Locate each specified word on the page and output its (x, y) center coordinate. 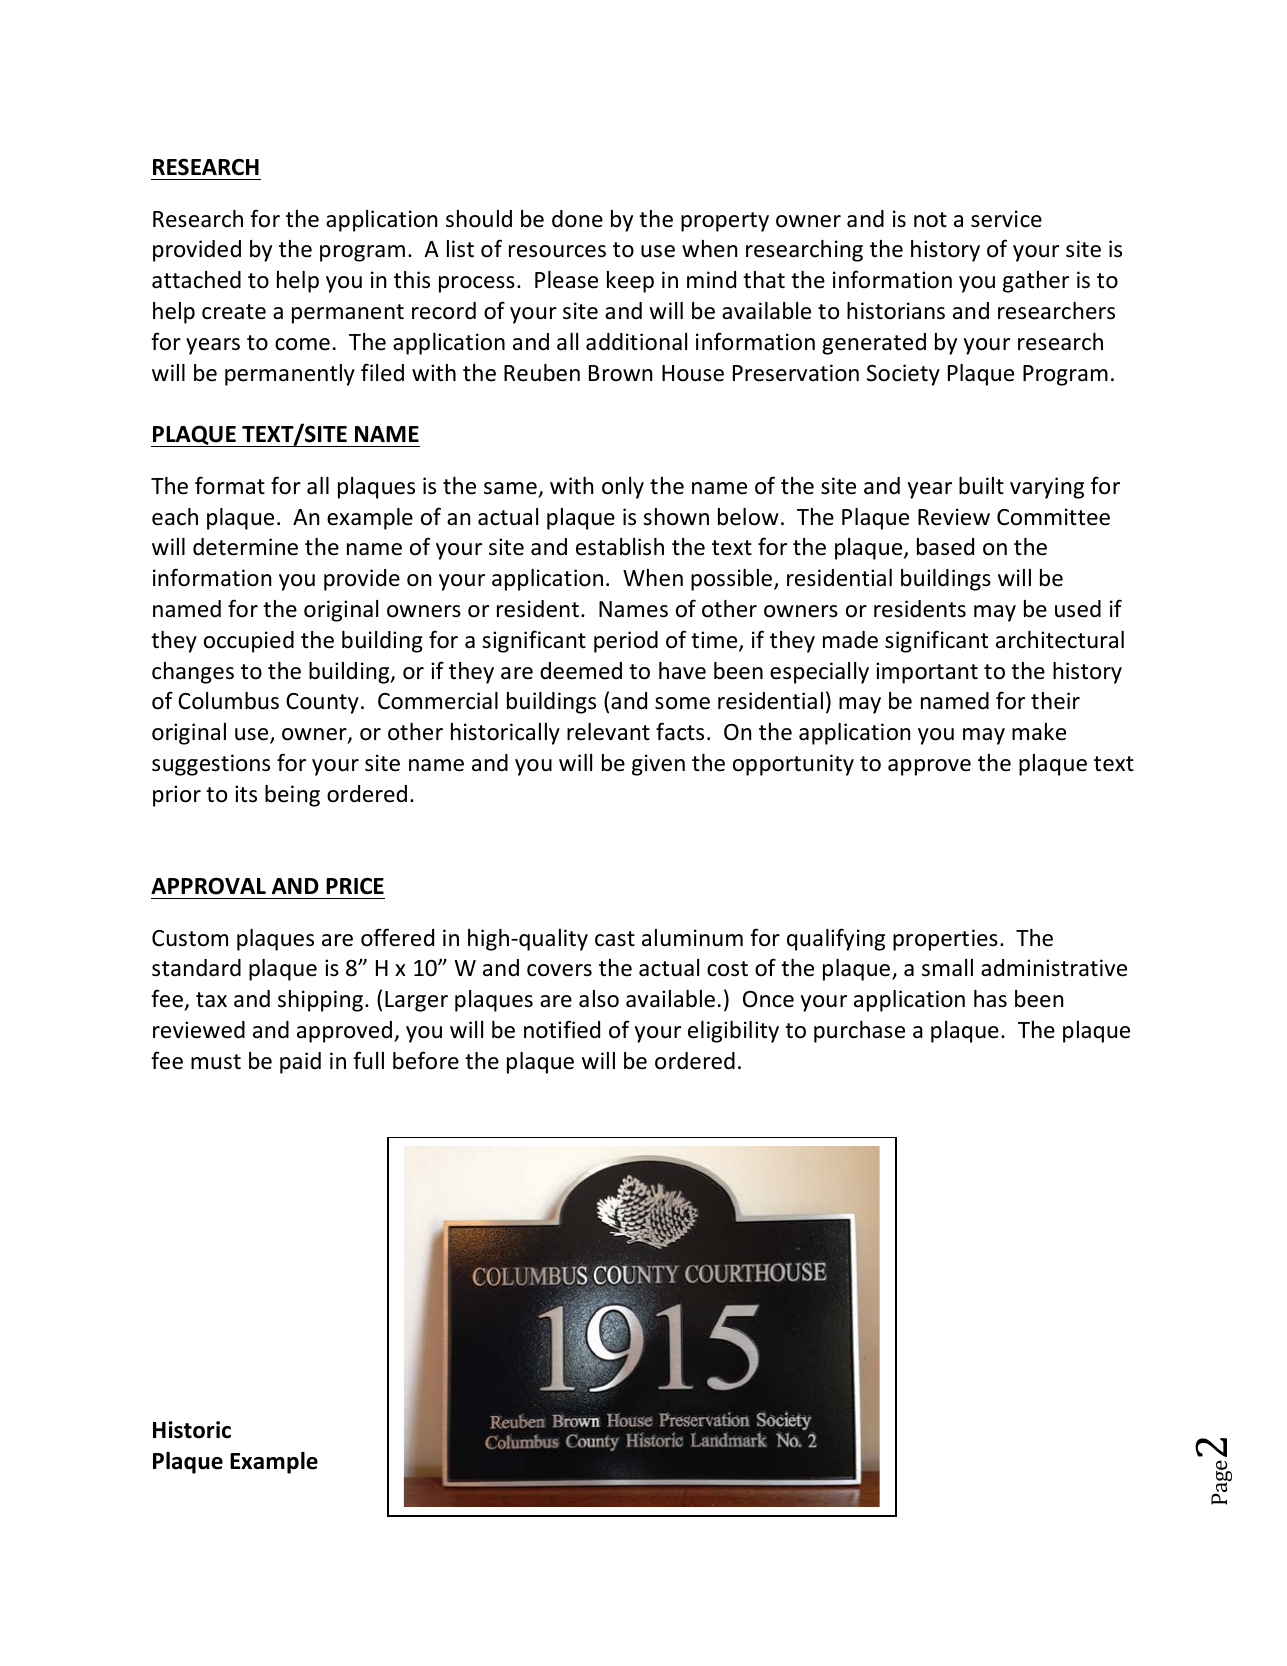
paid (300, 1063)
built (981, 486)
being (292, 796)
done (577, 219)
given (658, 765)
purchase (859, 1032)
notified (562, 1029)
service (1006, 219)
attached (196, 280)
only (623, 488)
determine (245, 547)
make (1039, 732)
